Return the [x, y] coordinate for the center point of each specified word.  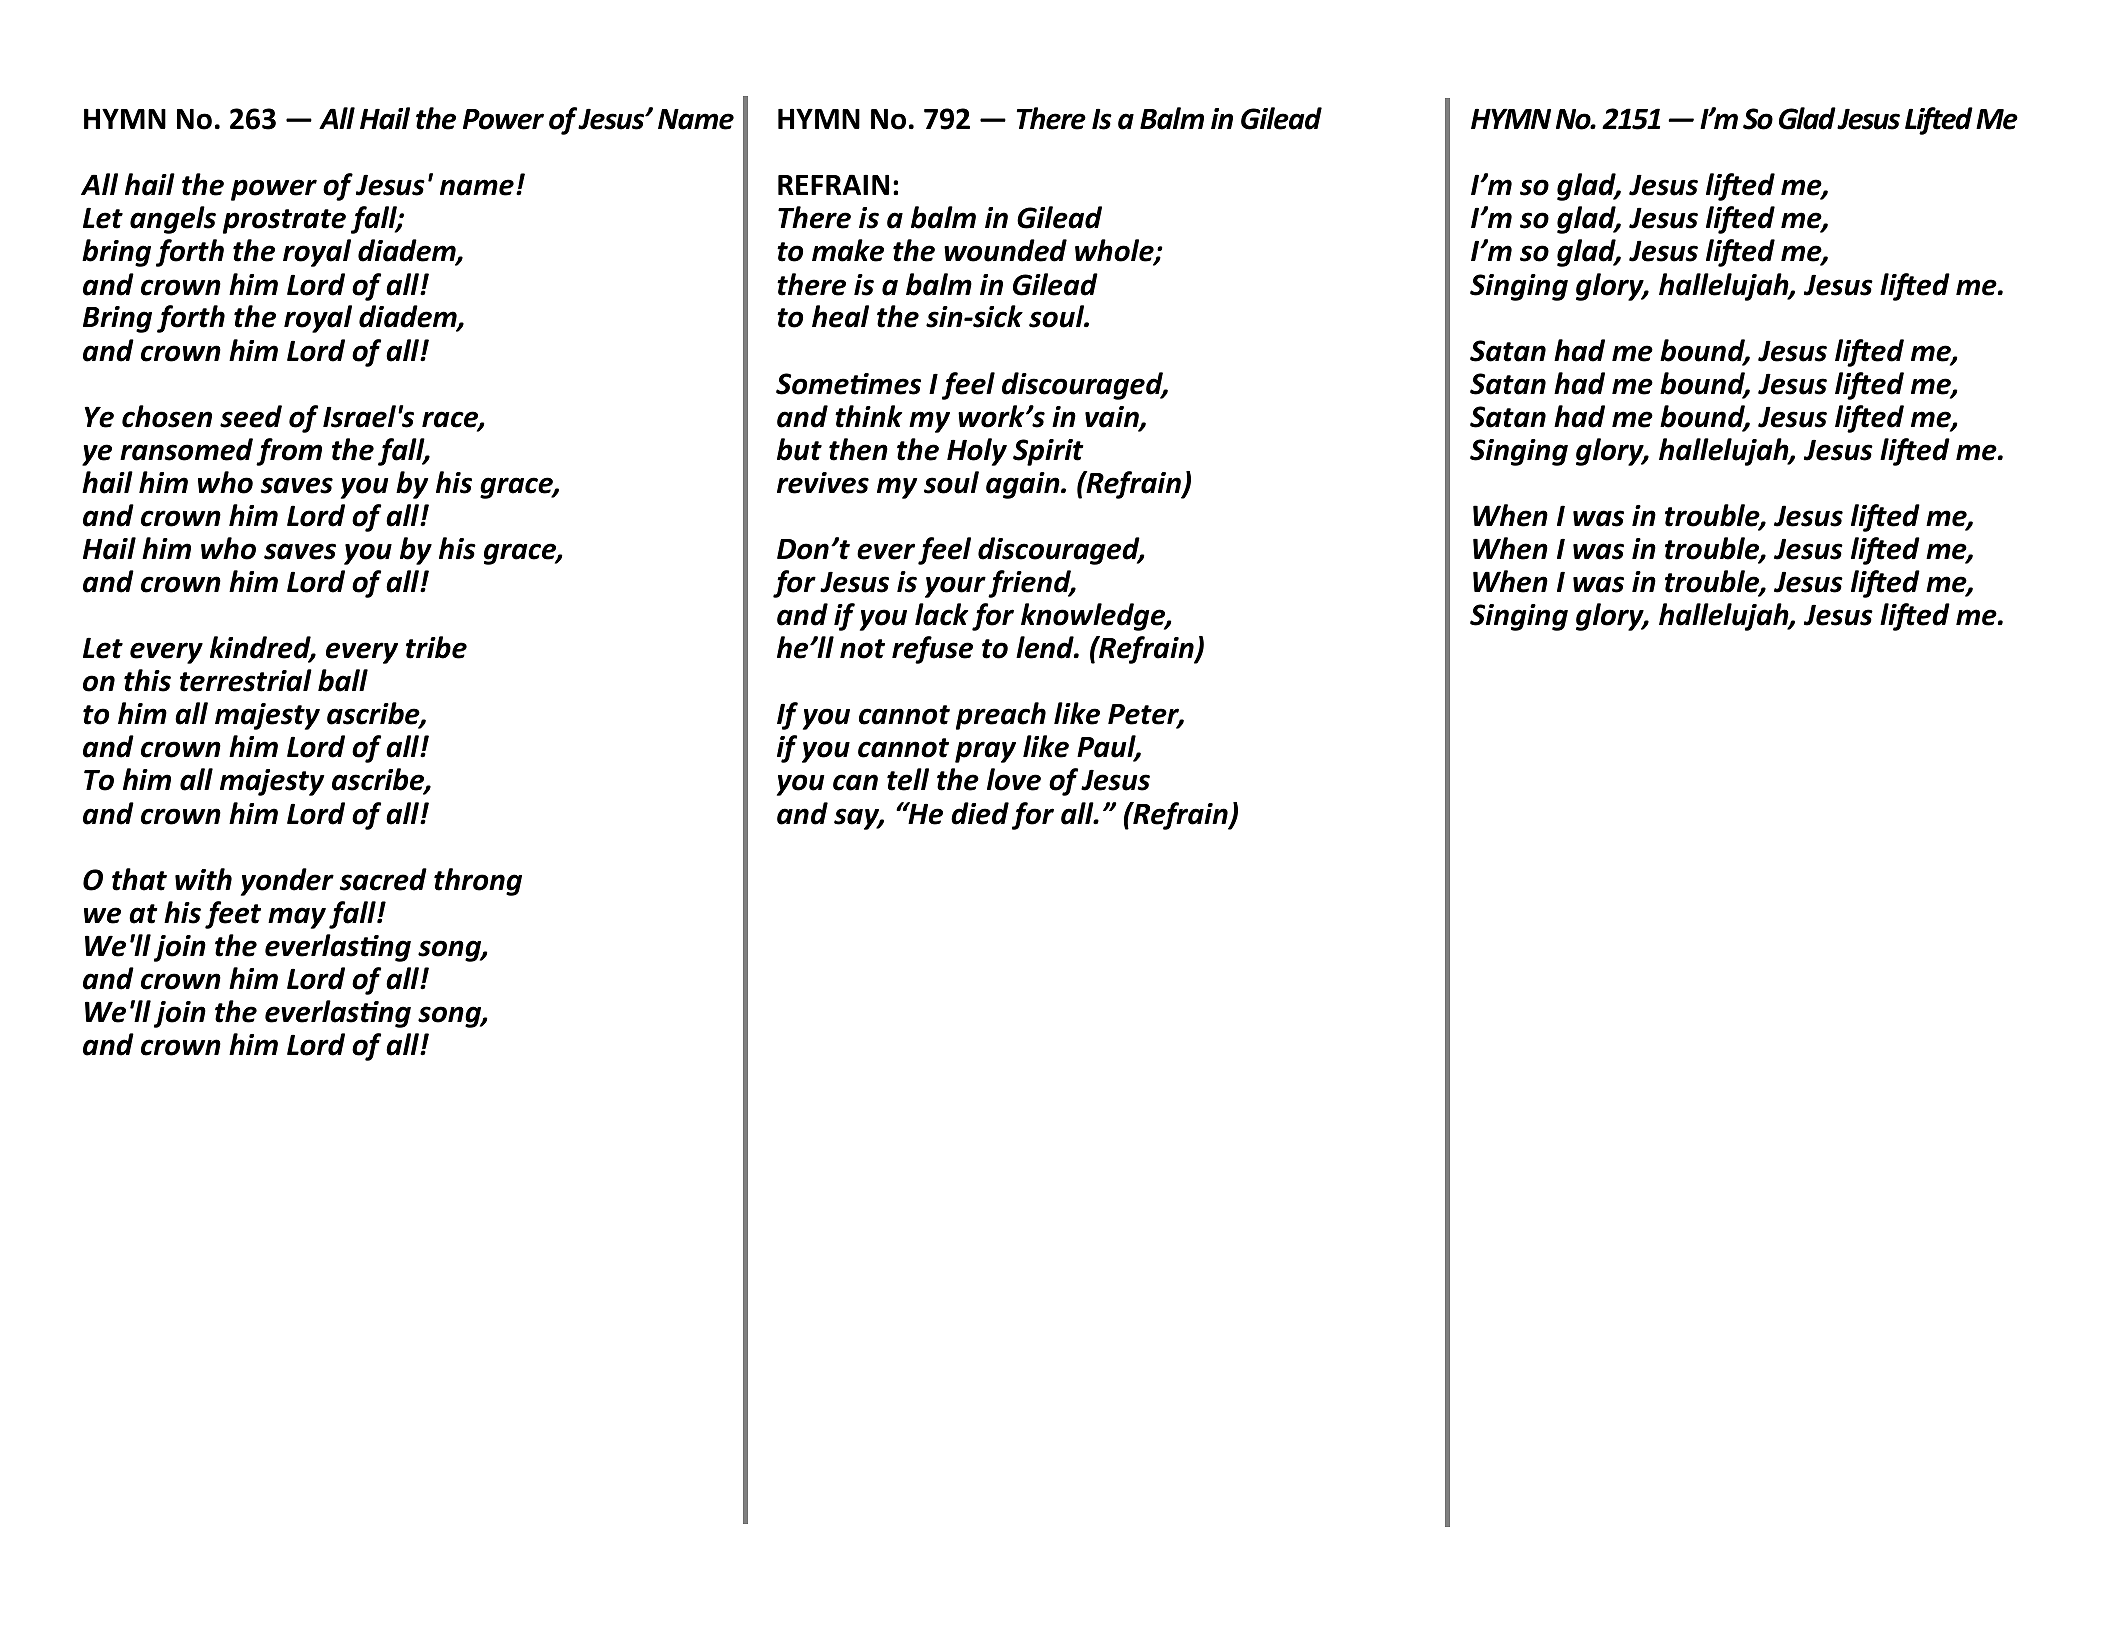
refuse [932, 650]
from [289, 452]
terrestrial [246, 680]
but [799, 449]
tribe [436, 647]
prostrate [284, 221]
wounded [1005, 250]
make [848, 250]
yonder [287, 882]
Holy [977, 452]
